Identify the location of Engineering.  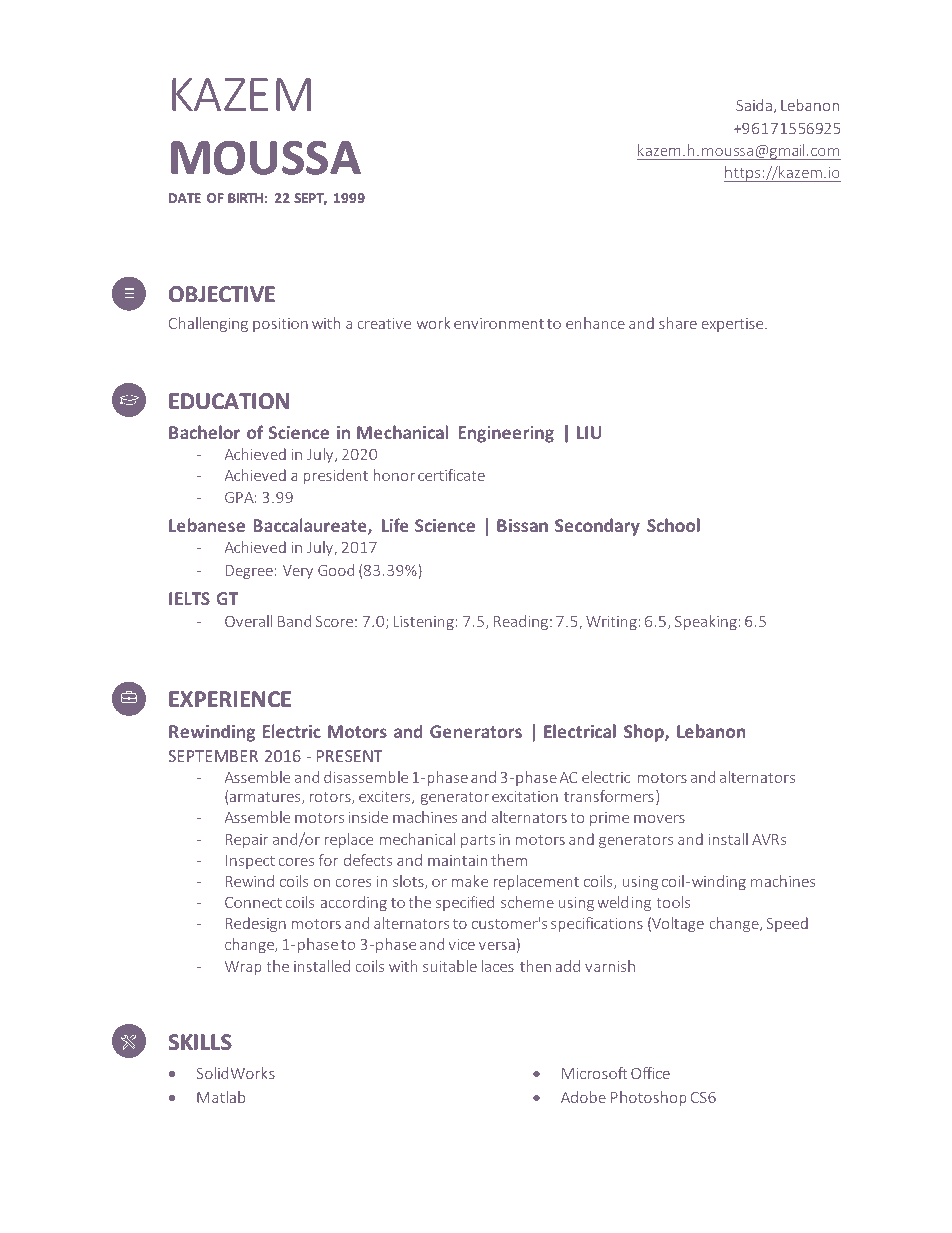
(506, 434).
